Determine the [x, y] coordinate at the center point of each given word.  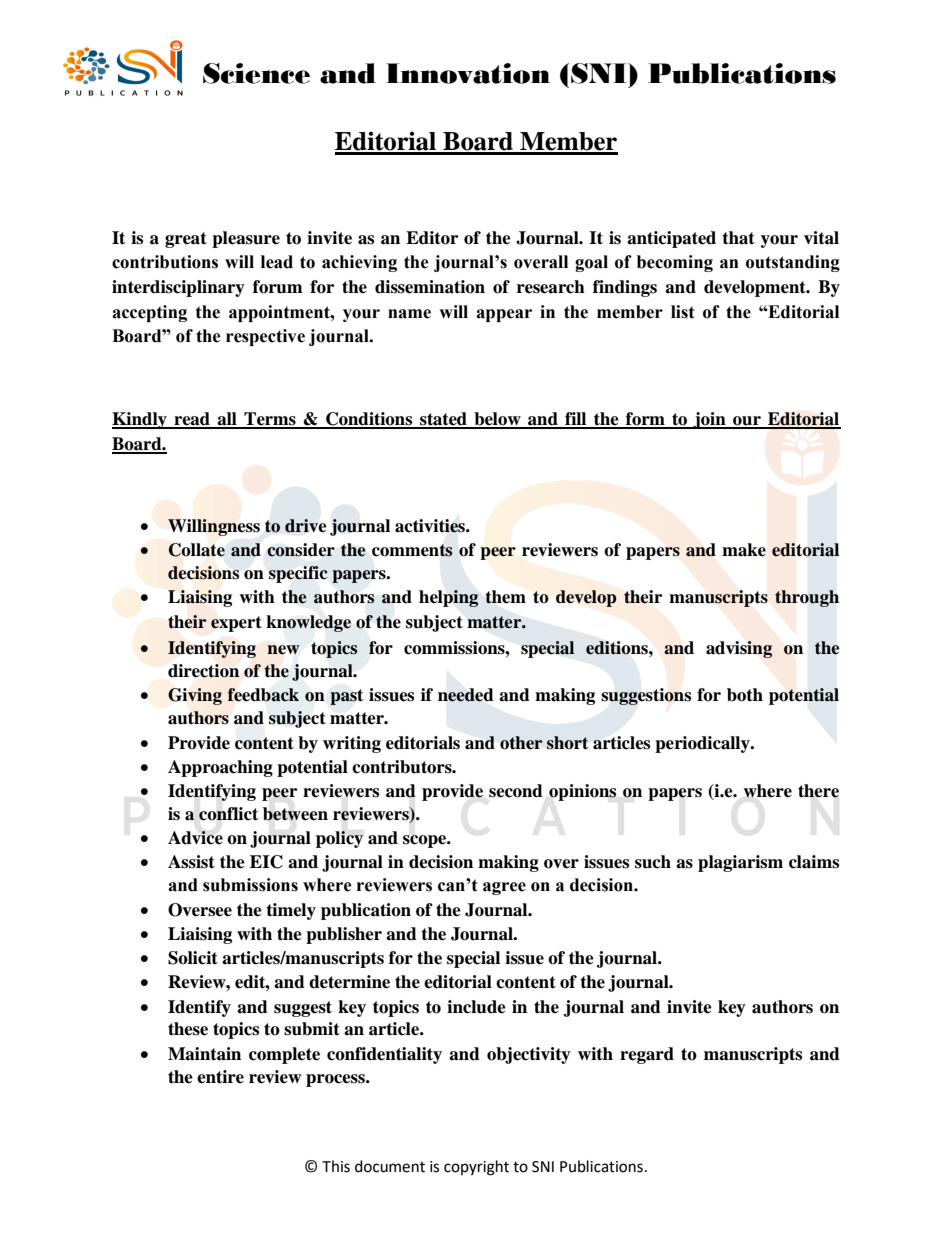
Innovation [468, 73]
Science [256, 73]
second [516, 791]
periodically [703, 744]
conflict [228, 814]
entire [220, 1077]
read [192, 420]
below [497, 420]
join [709, 420]
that [738, 238]
